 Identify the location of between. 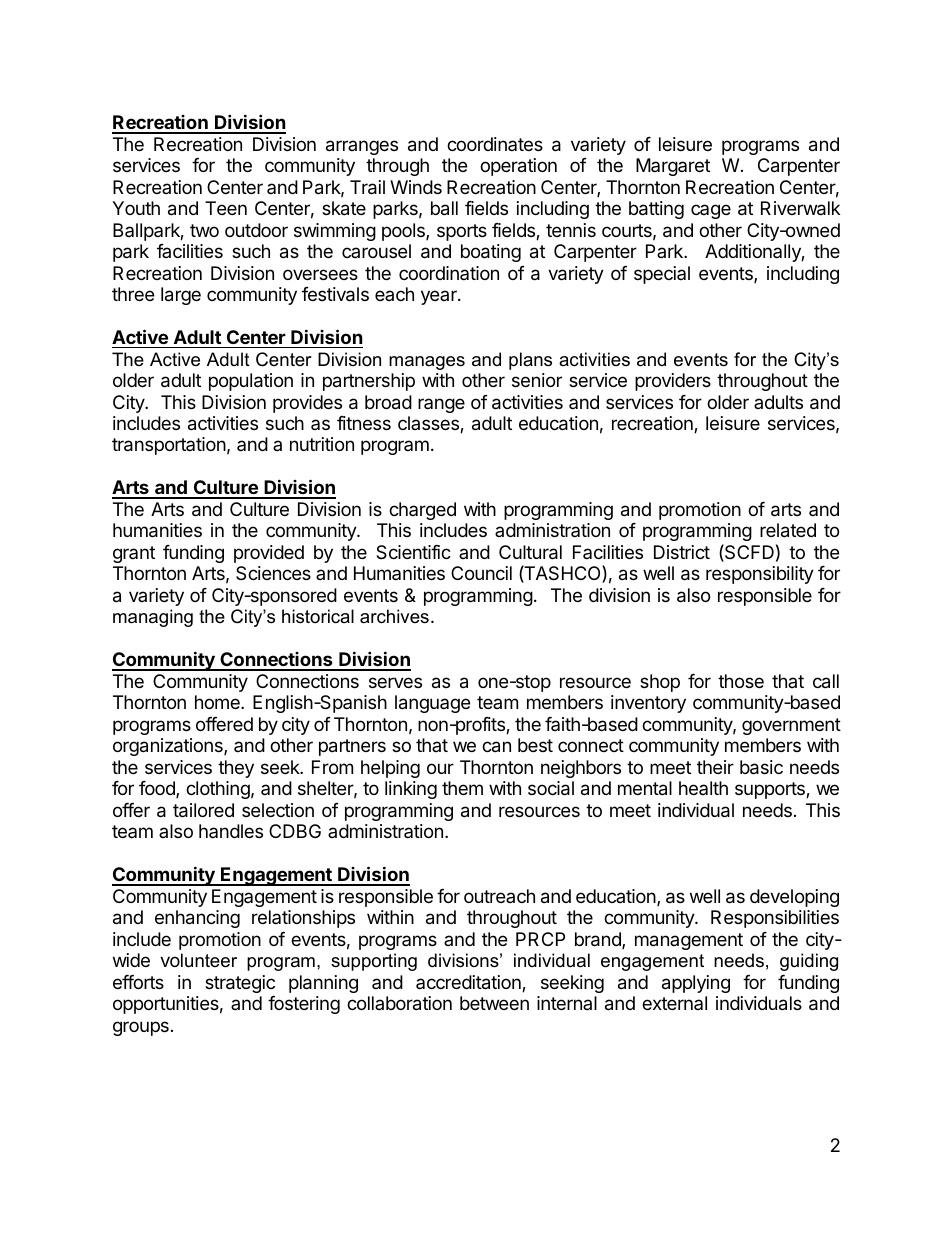
(494, 1003).
